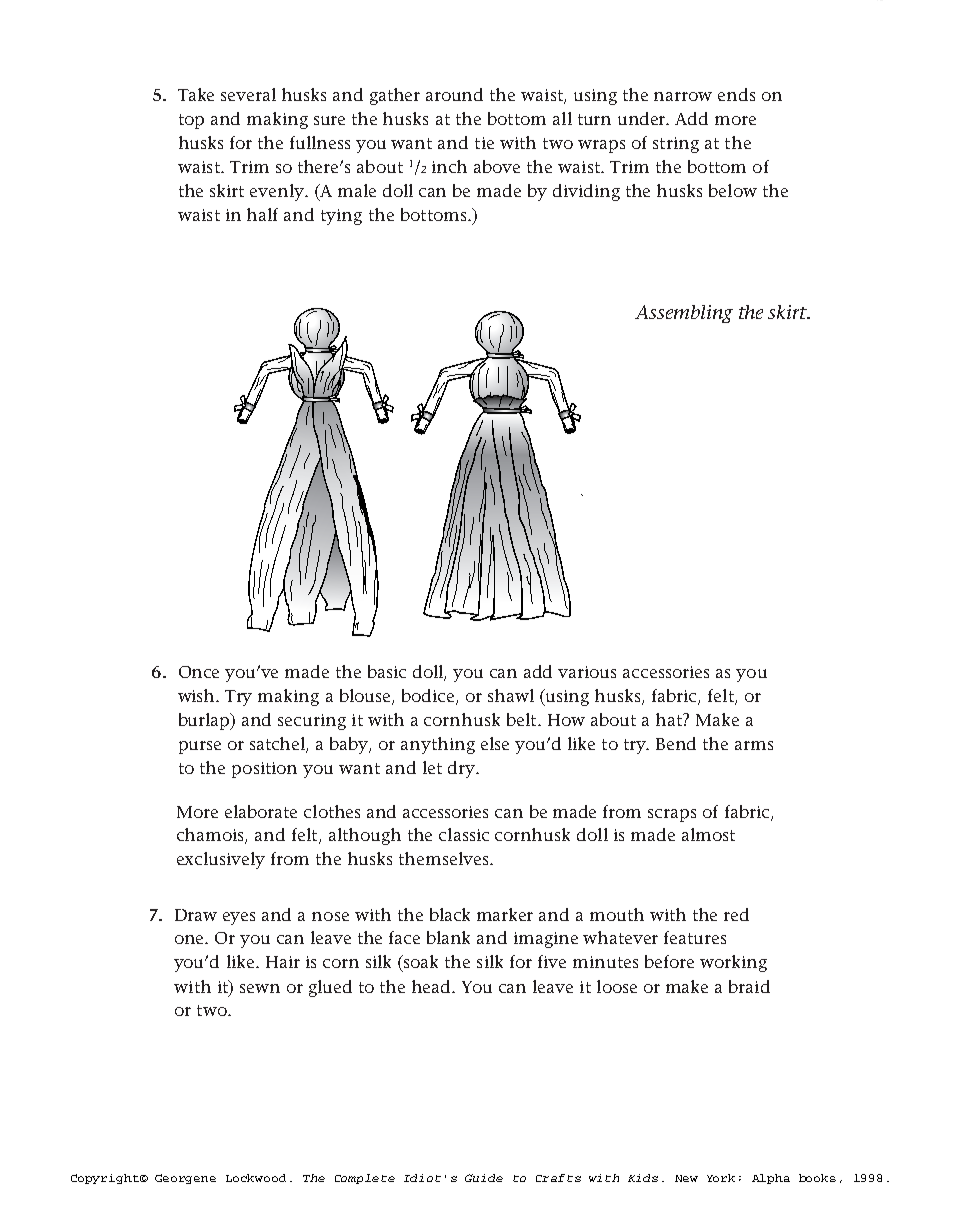  What do you see at coordinates (283, 962) in the screenshot?
I see `Hair` at bounding box center [283, 962].
